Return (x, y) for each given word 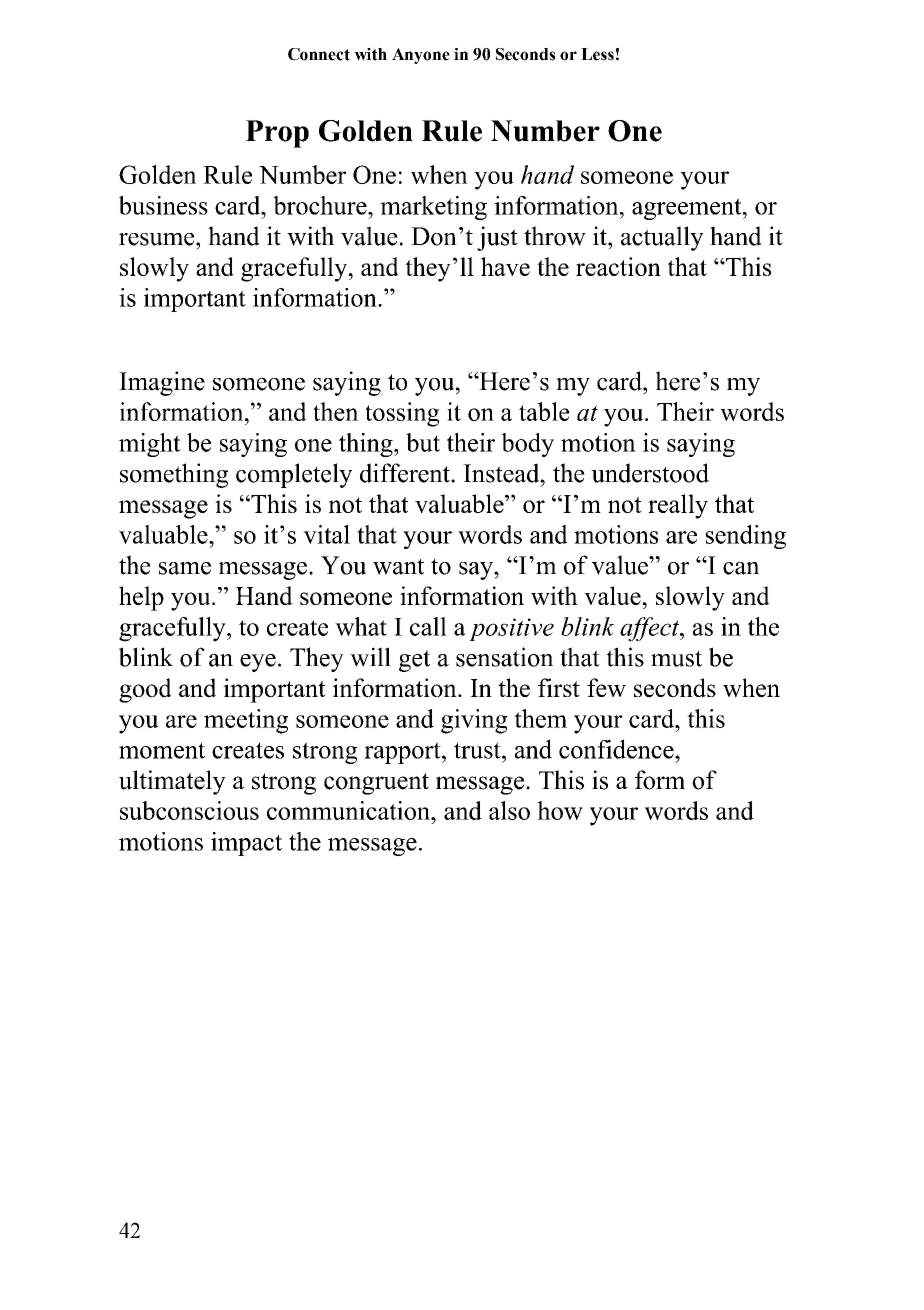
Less (597, 54)
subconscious (189, 810)
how (560, 810)
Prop (277, 134)
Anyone (421, 56)
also (509, 810)
